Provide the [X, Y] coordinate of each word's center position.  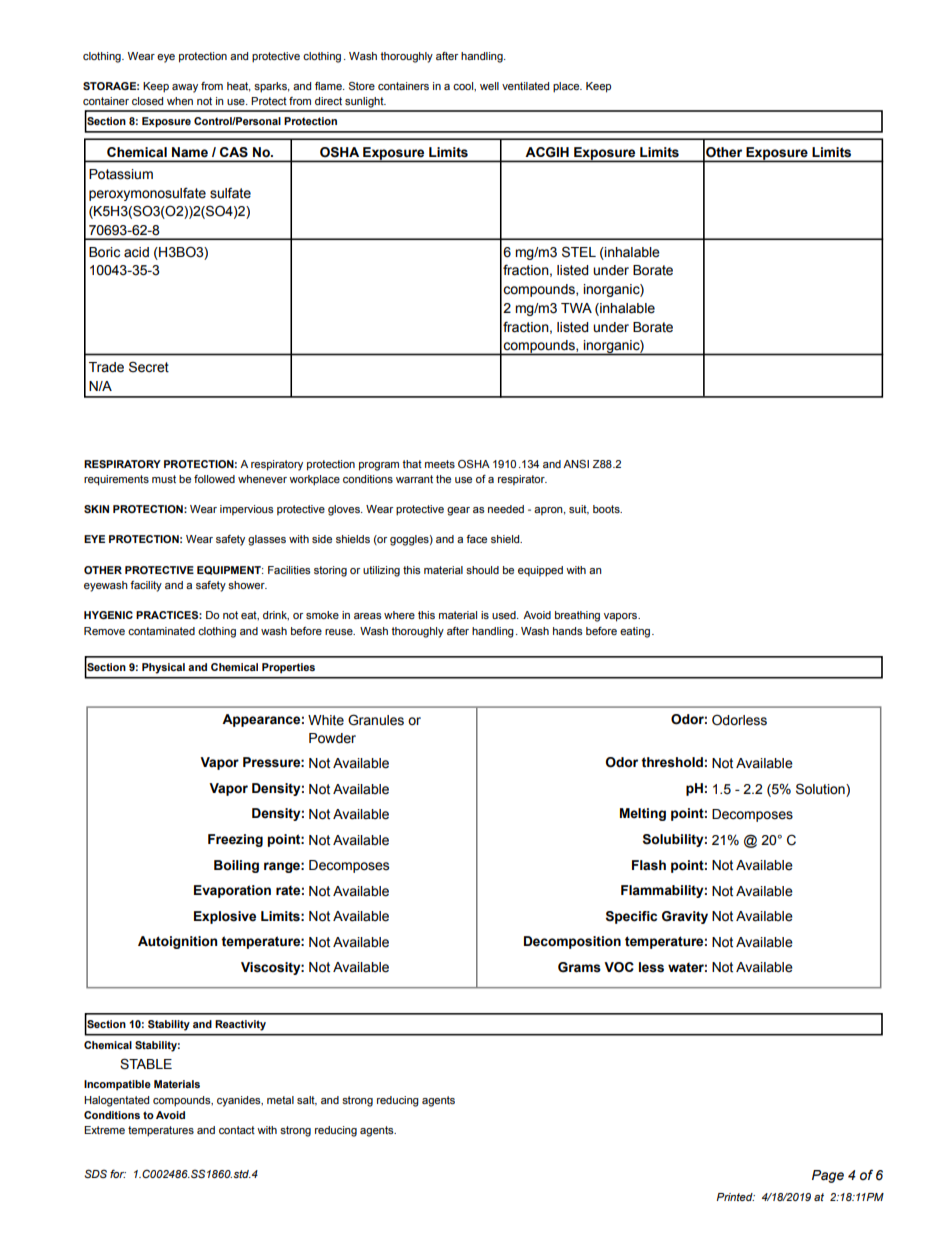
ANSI [576, 464]
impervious [247, 510]
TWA [576, 308]
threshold [672, 762]
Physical [163, 668]
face [476, 539]
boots [607, 509]
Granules [376, 720]
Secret [149, 367]
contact [237, 1130]
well [489, 86]
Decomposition [572, 942]
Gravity [685, 917]
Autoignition [177, 942]
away [185, 88]
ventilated [525, 86]
